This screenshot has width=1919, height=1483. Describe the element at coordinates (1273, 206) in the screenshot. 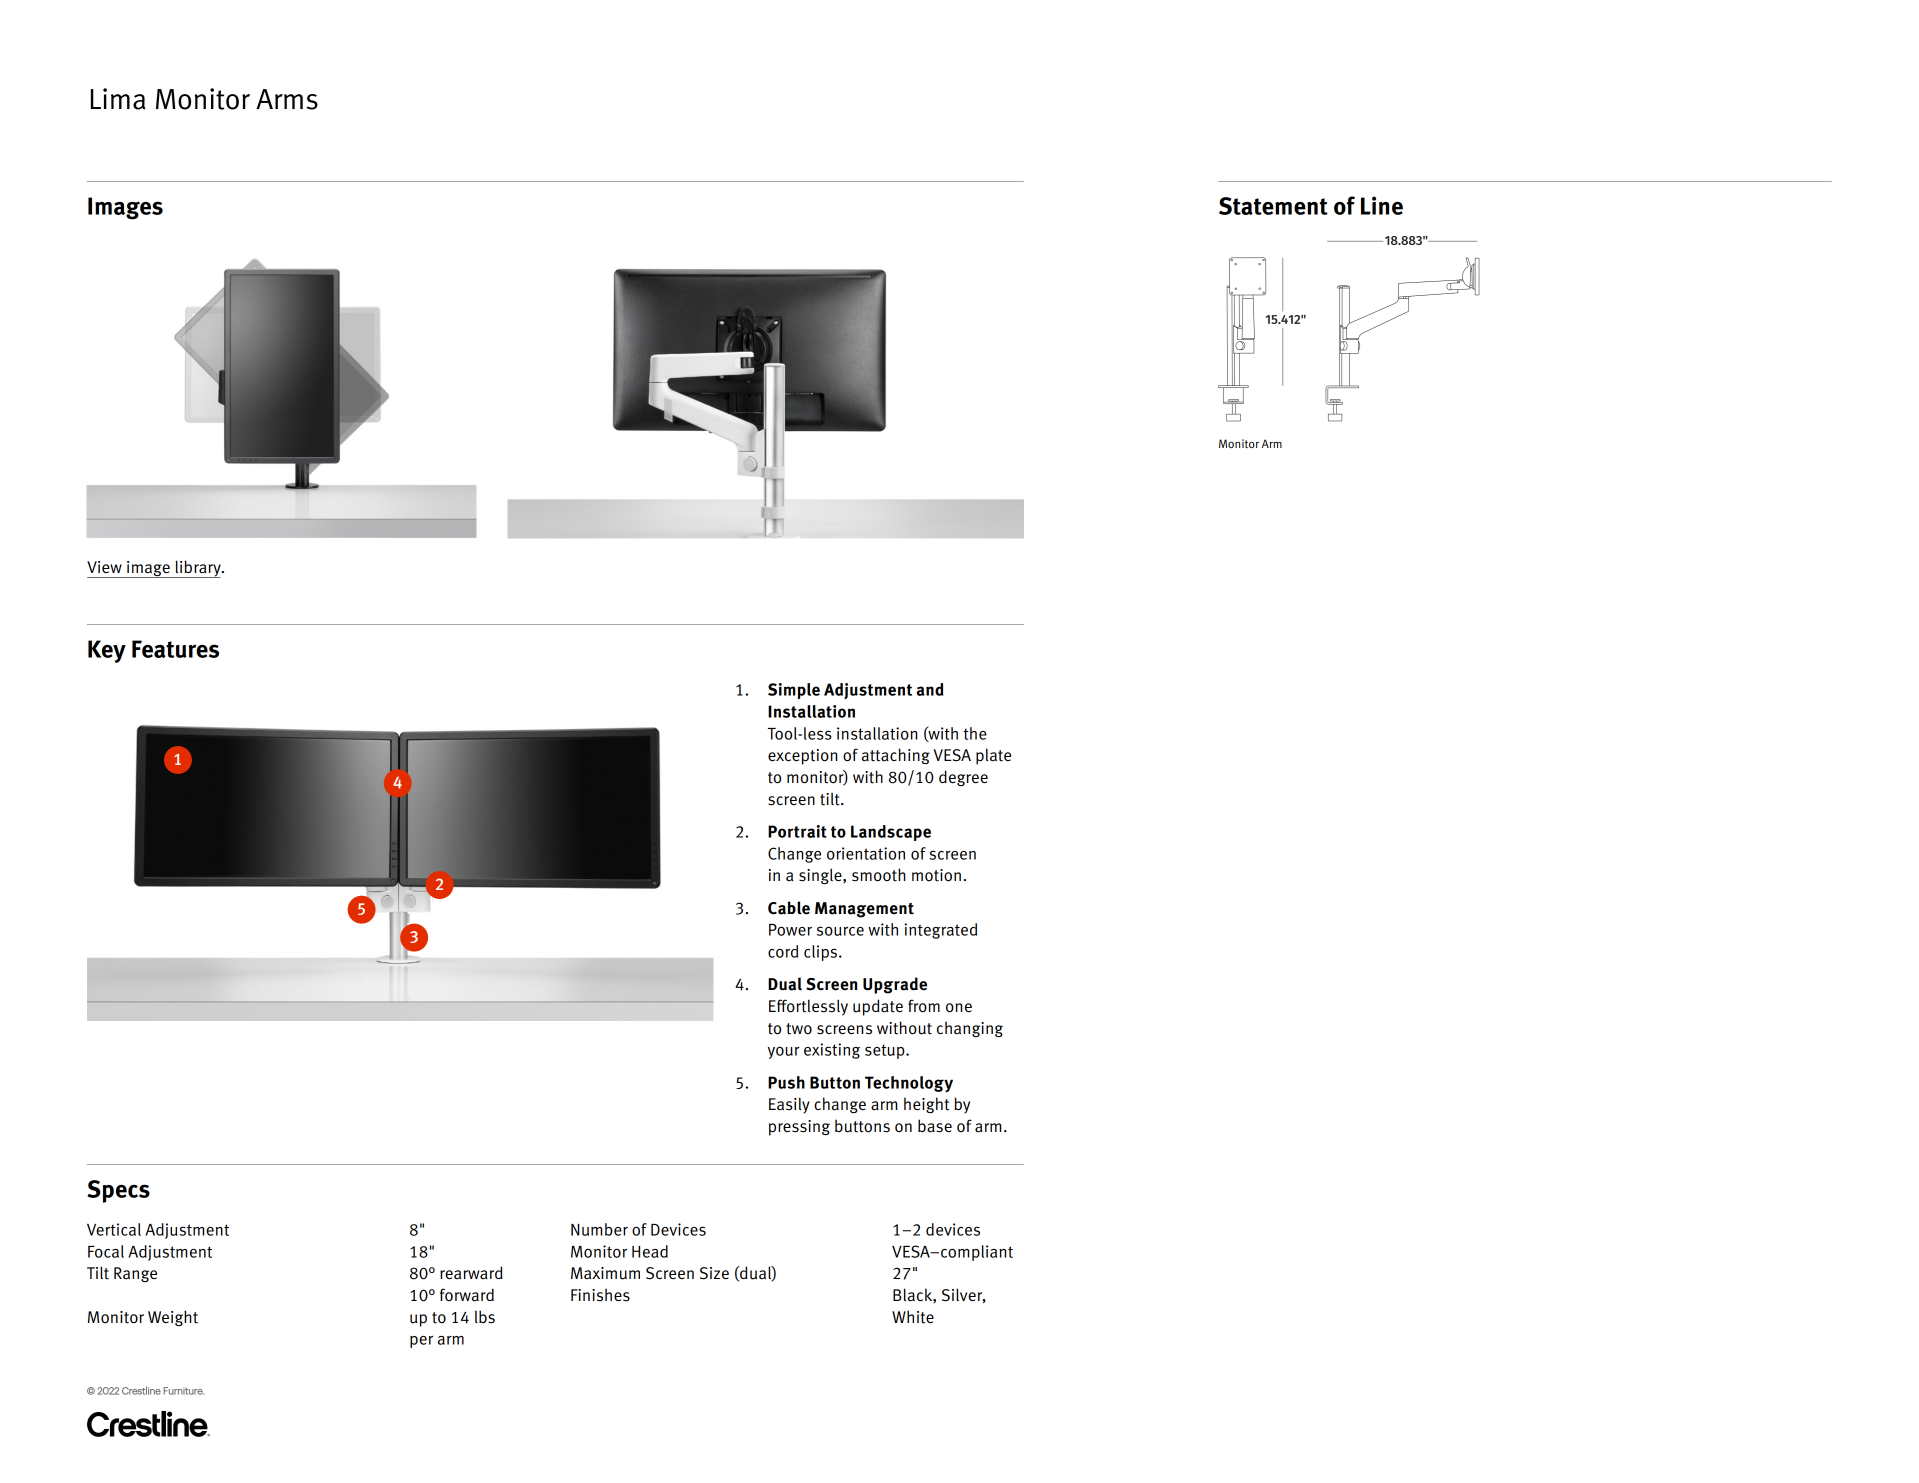

I see `Statement` at that location.
